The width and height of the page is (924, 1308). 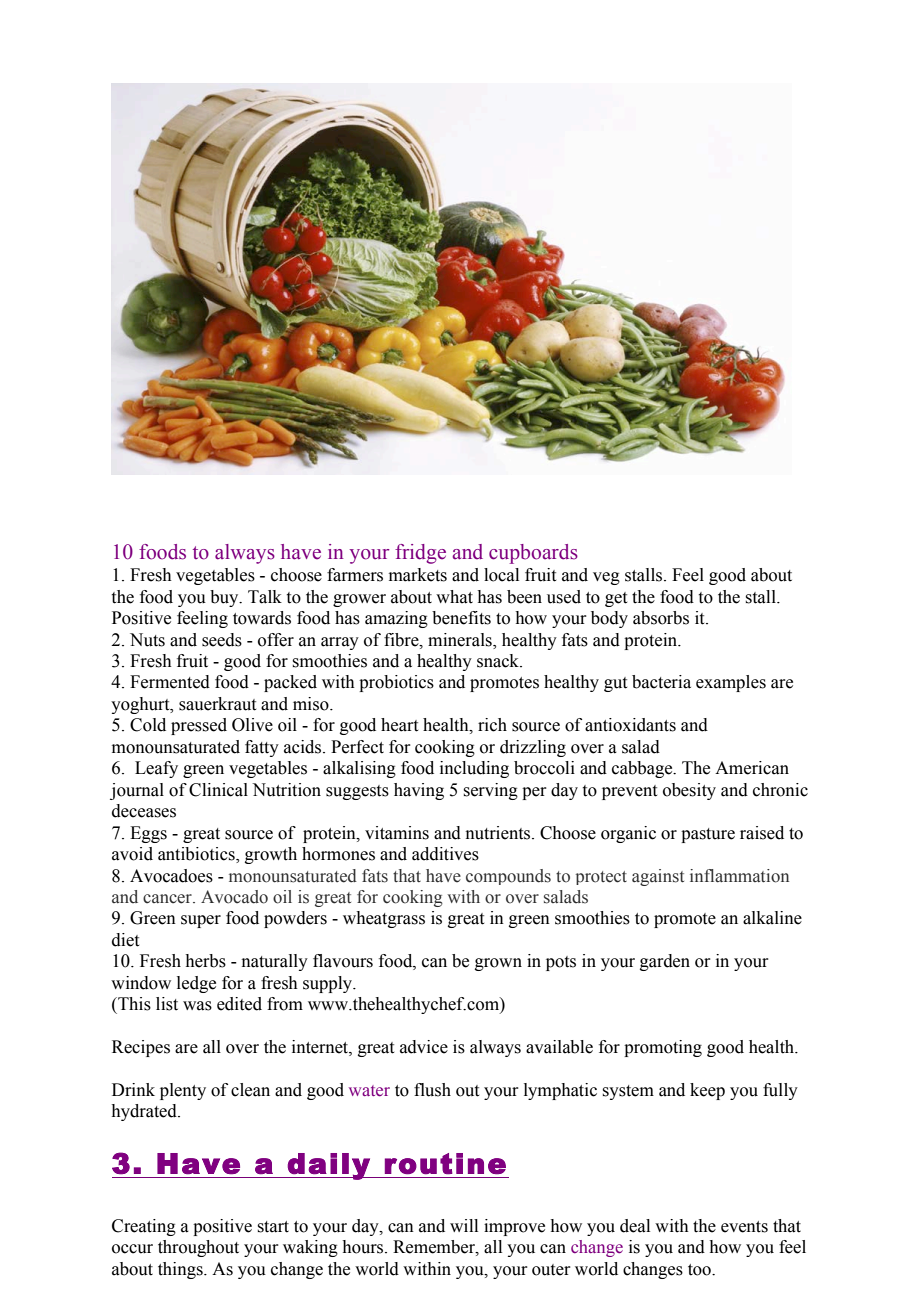 What do you see at coordinates (772, 918) in the page?
I see `alkaline` at bounding box center [772, 918].
